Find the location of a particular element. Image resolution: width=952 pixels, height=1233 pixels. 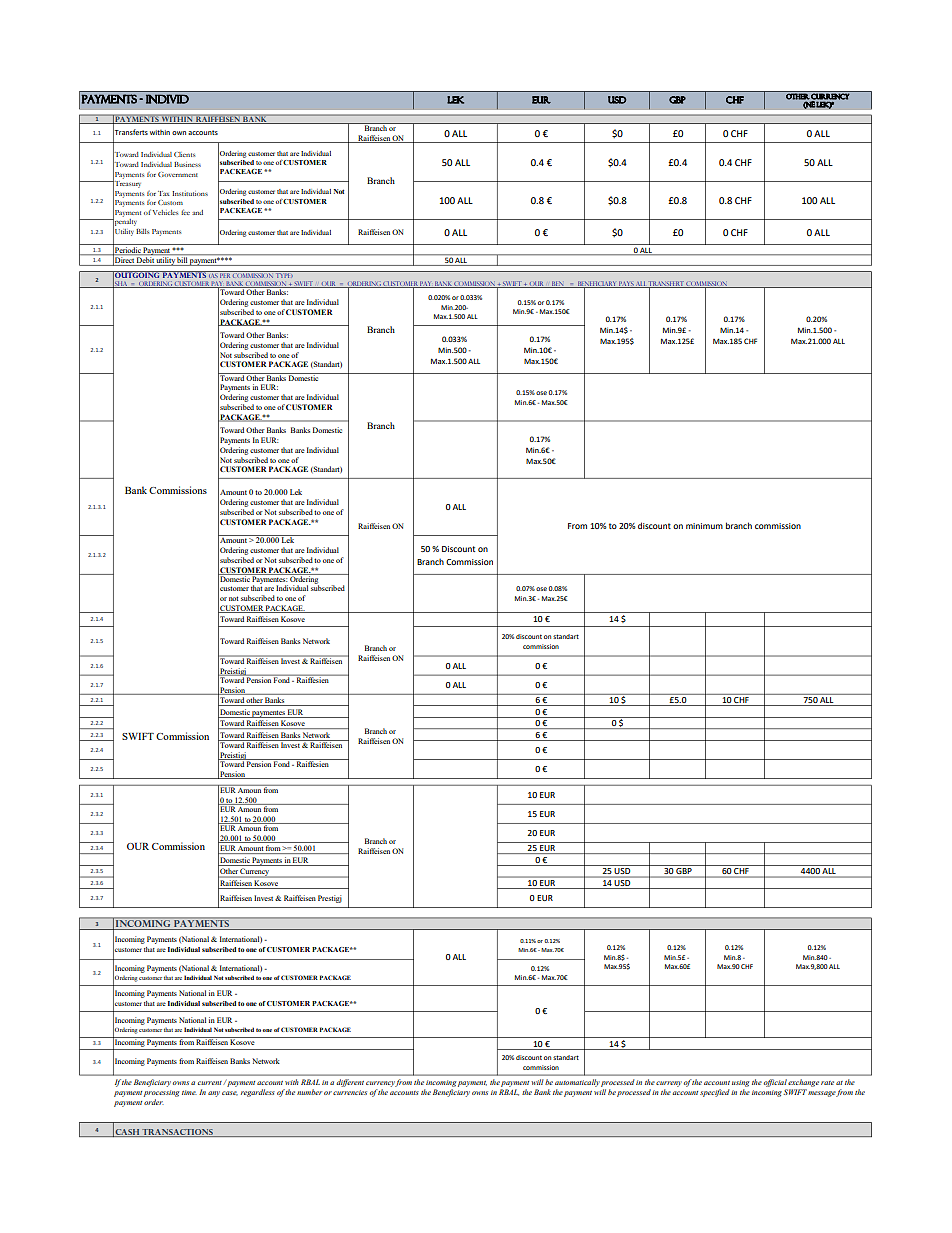

case is located at coordinates (230, 1093).
